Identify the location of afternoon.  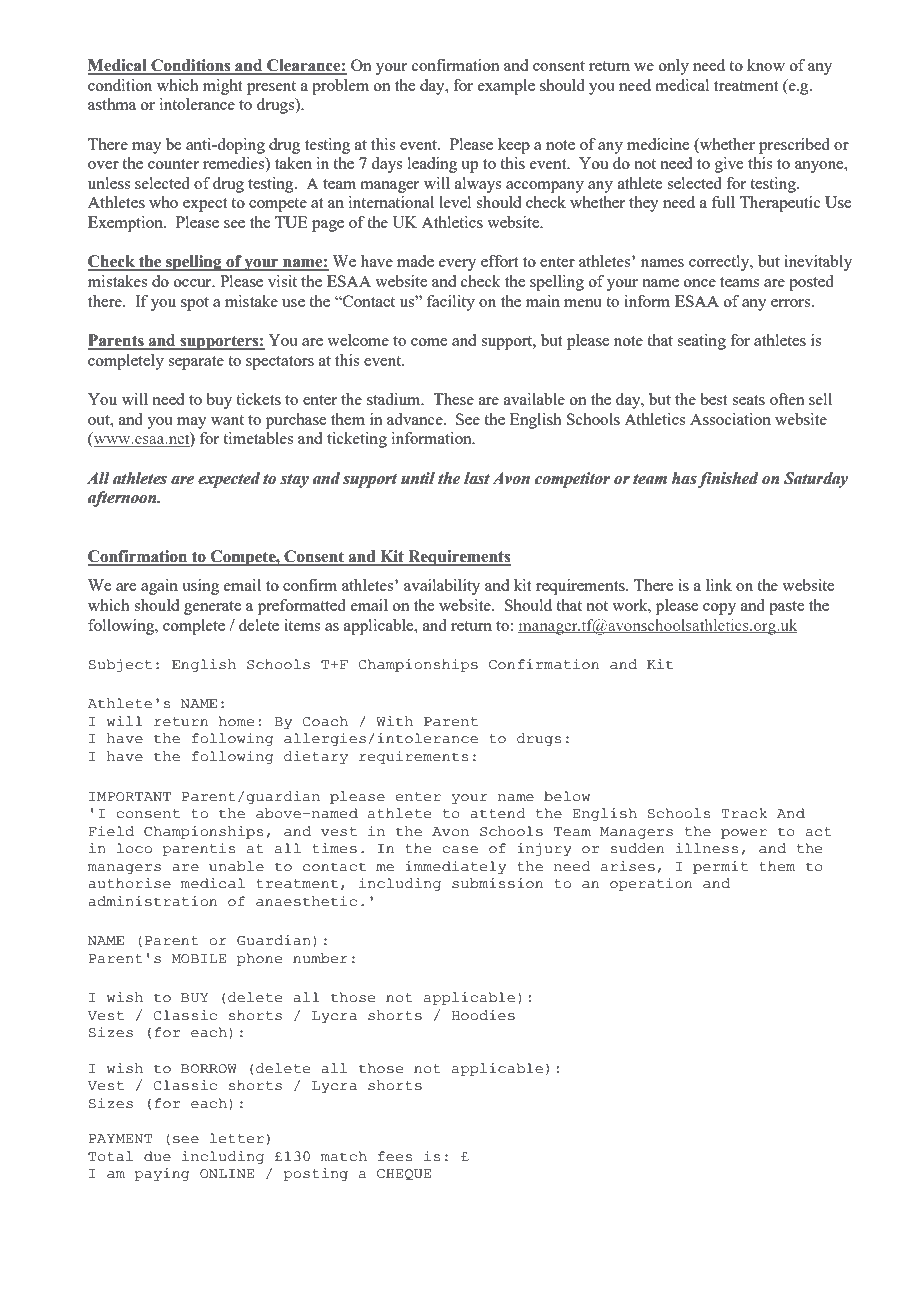
(123, 499).
